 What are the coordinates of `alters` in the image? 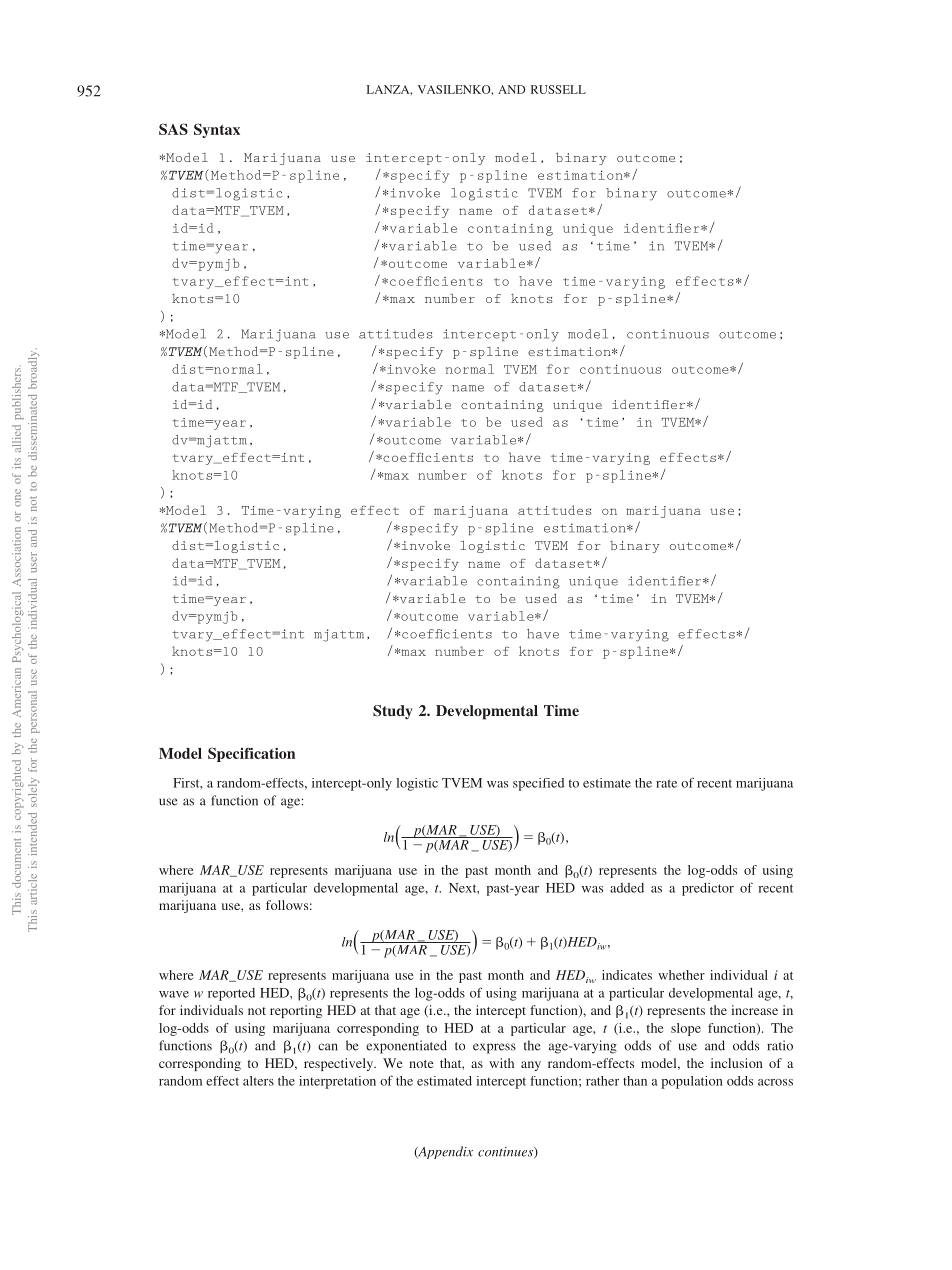 It's located at (258, 1081).
